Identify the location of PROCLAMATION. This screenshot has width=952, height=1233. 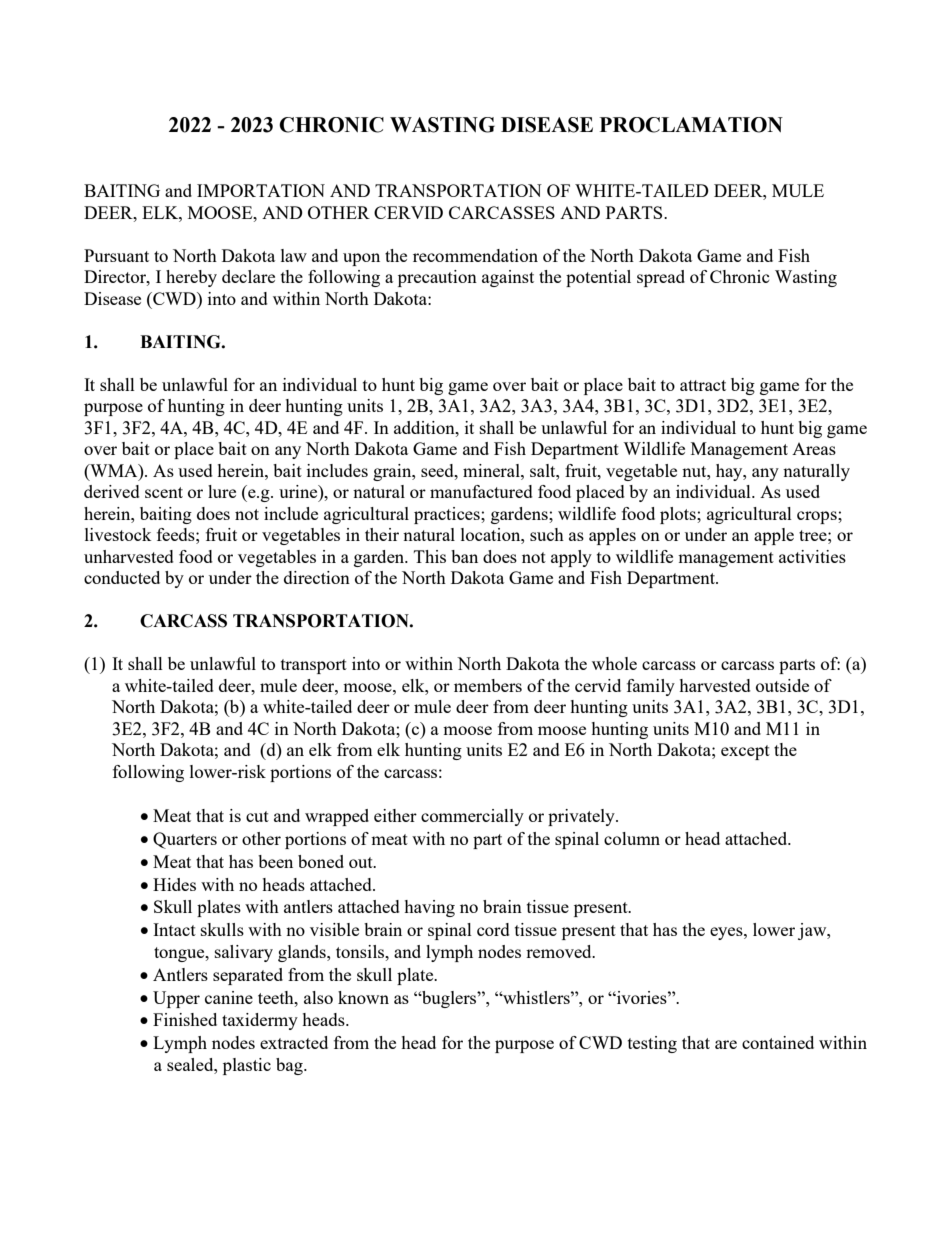
(691, 125).
